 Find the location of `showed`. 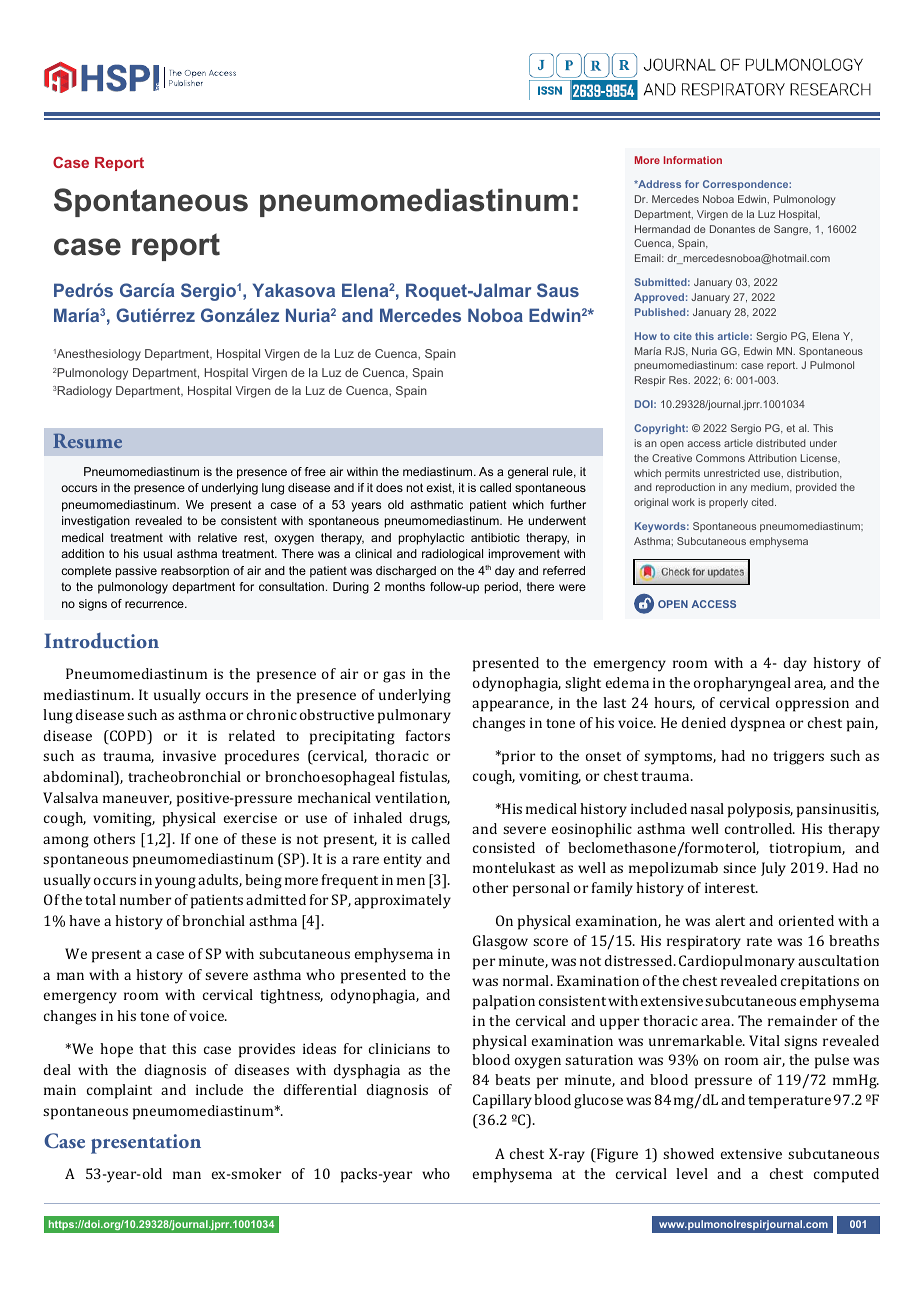

showed is located at coordinates (688, 1153).
